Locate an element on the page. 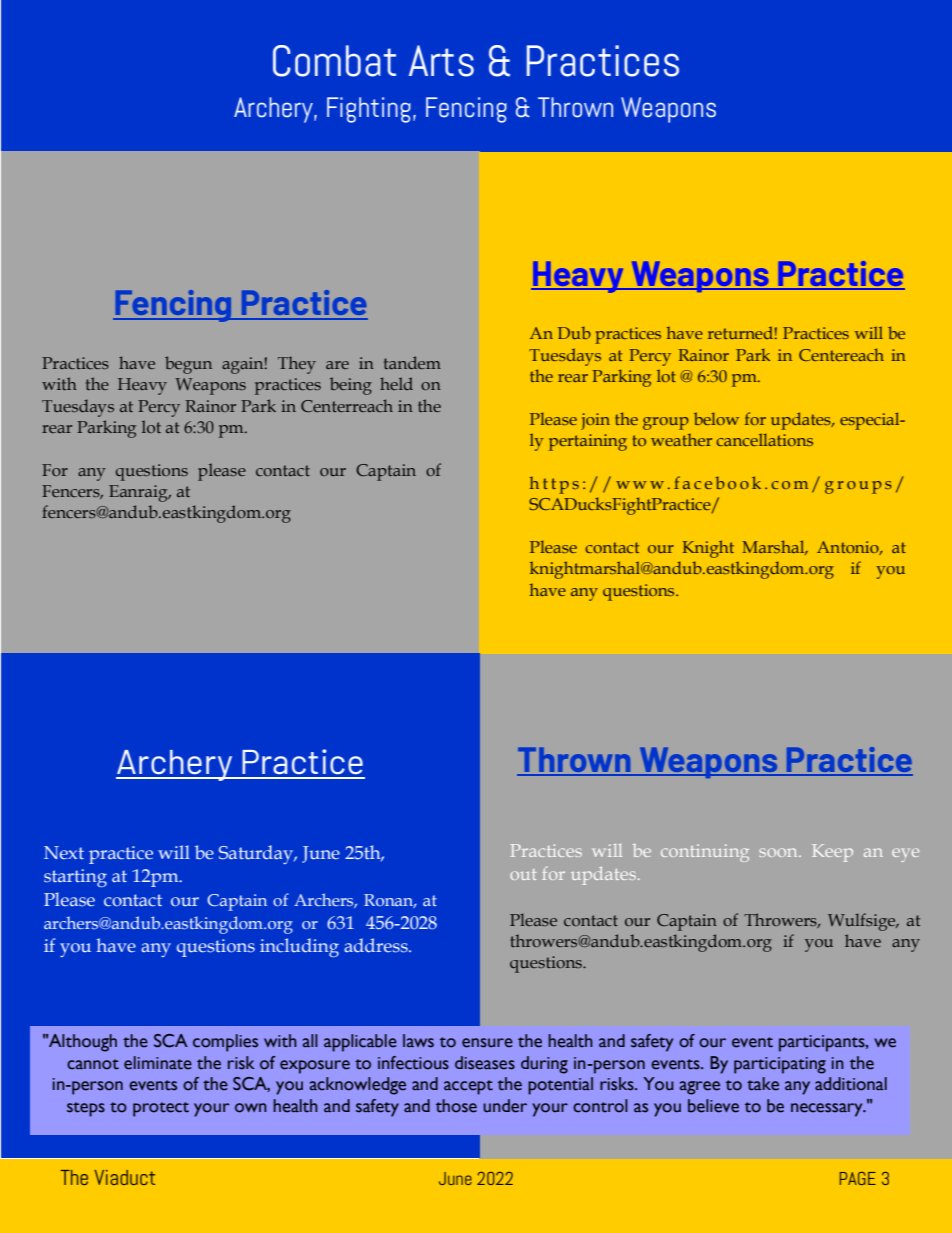 This image has width=952, height=1233. Arts is located at coordinates (441, 61).
